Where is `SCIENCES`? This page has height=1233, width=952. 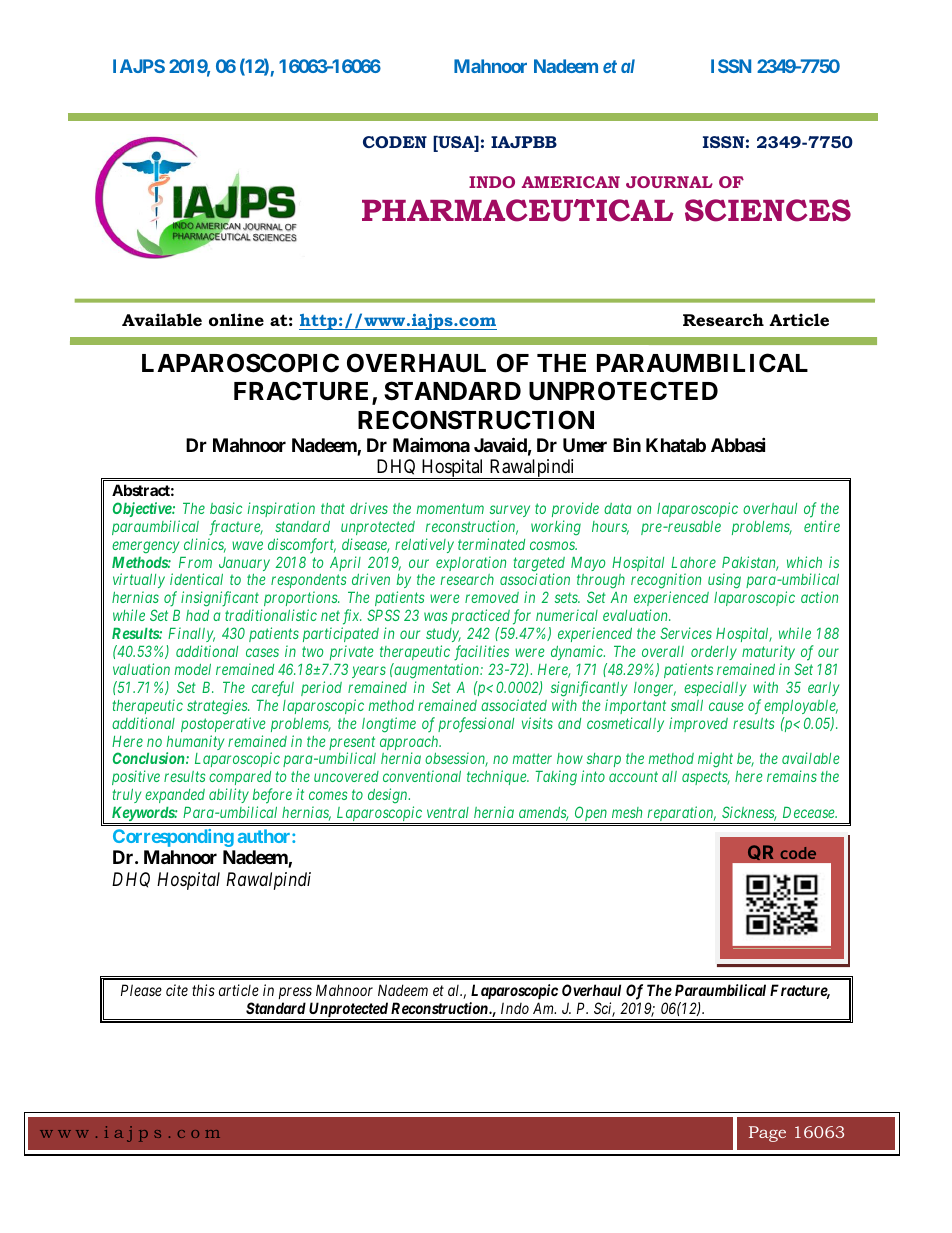 SCIENCES is located at coordinates (768, 210).
